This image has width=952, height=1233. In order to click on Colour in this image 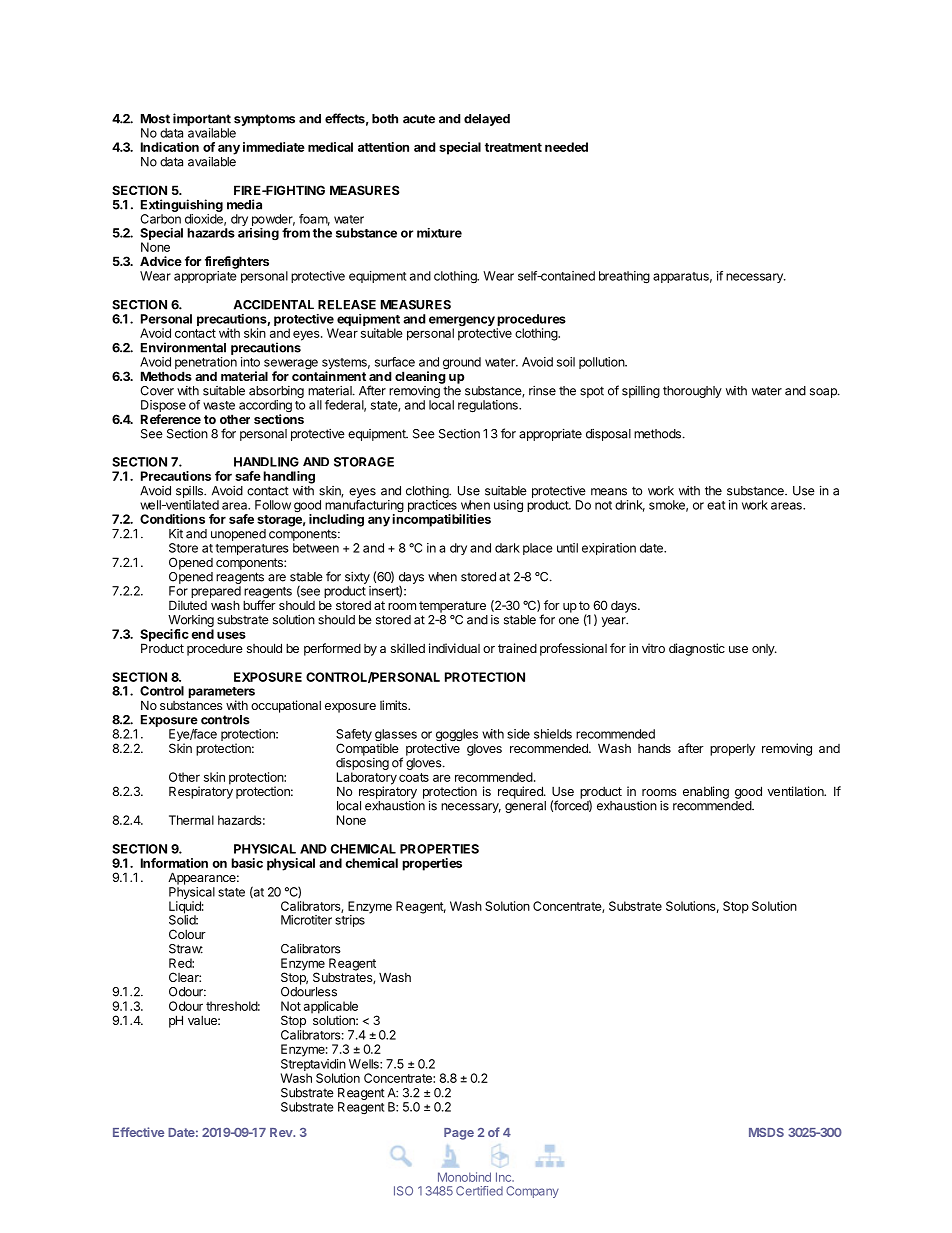, I will do `click(187, 934)`.
